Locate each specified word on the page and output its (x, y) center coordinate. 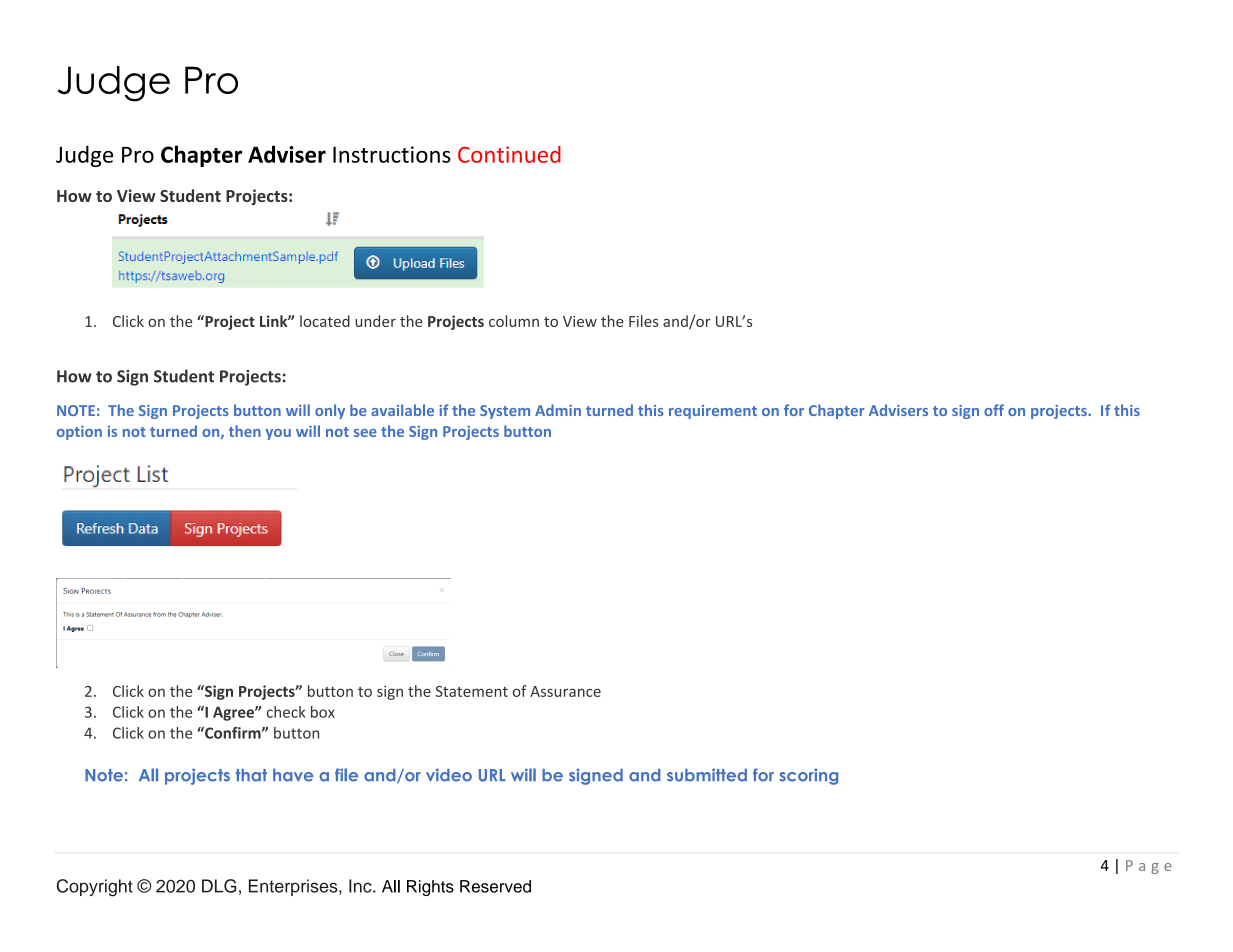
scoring (809, 776)
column (514, 321)
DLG (219, 886)
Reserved (495, 886)
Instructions (392, 154)
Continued (509, 154)
